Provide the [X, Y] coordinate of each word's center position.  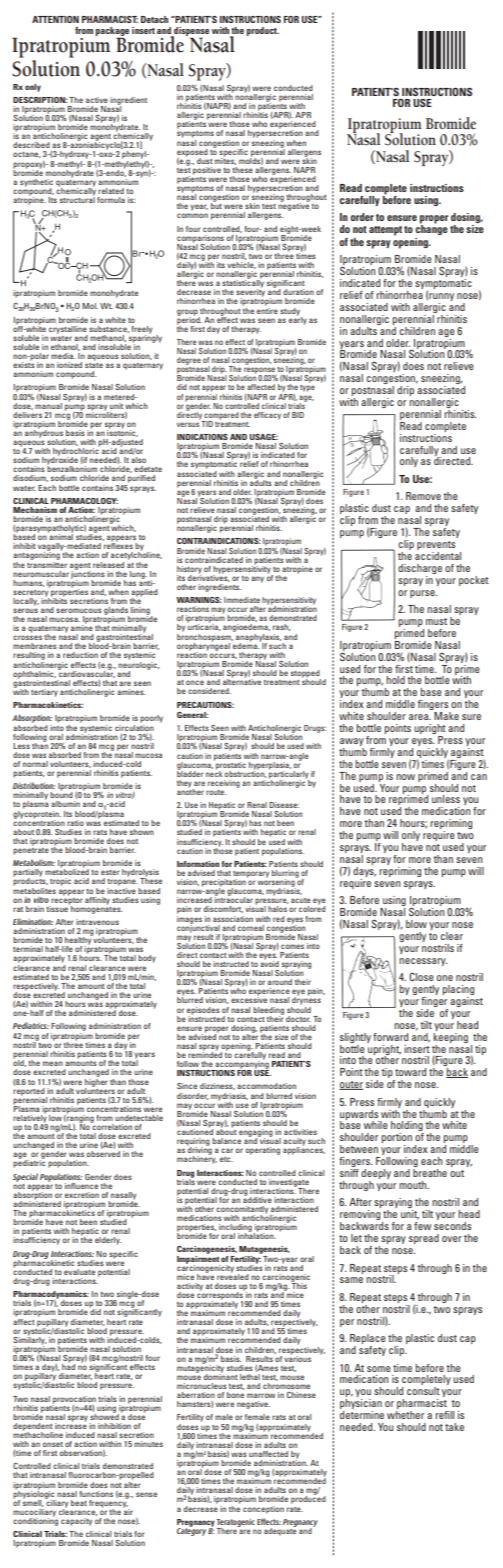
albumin [65, 804]
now [405, 777]
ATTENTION [55, 19]
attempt [385, 231]
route [216, 792]
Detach [154, 19]
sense [146, 1494]
